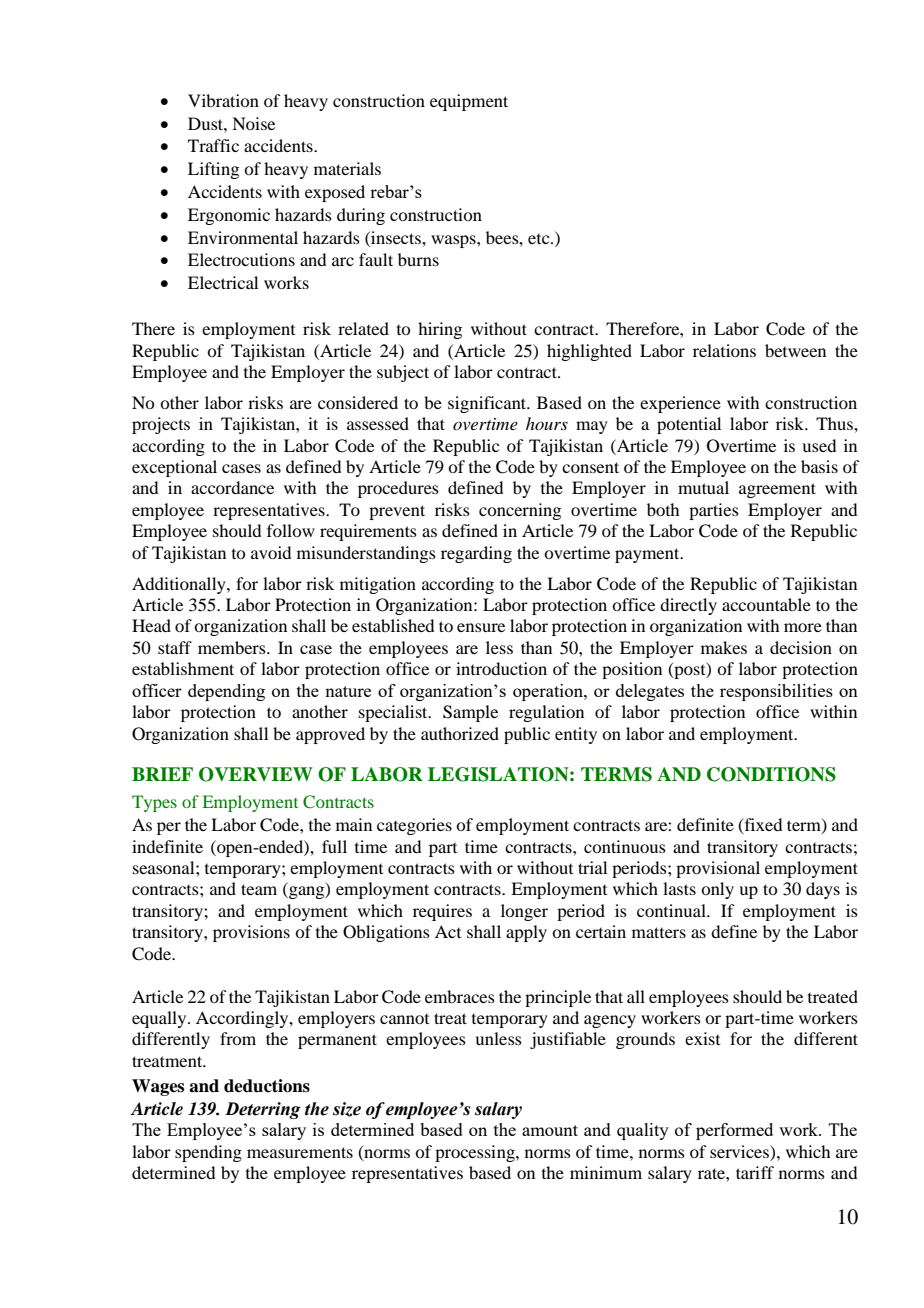 This page has height=1308, width=924. I want to click on agreement, so click(777, 490).
